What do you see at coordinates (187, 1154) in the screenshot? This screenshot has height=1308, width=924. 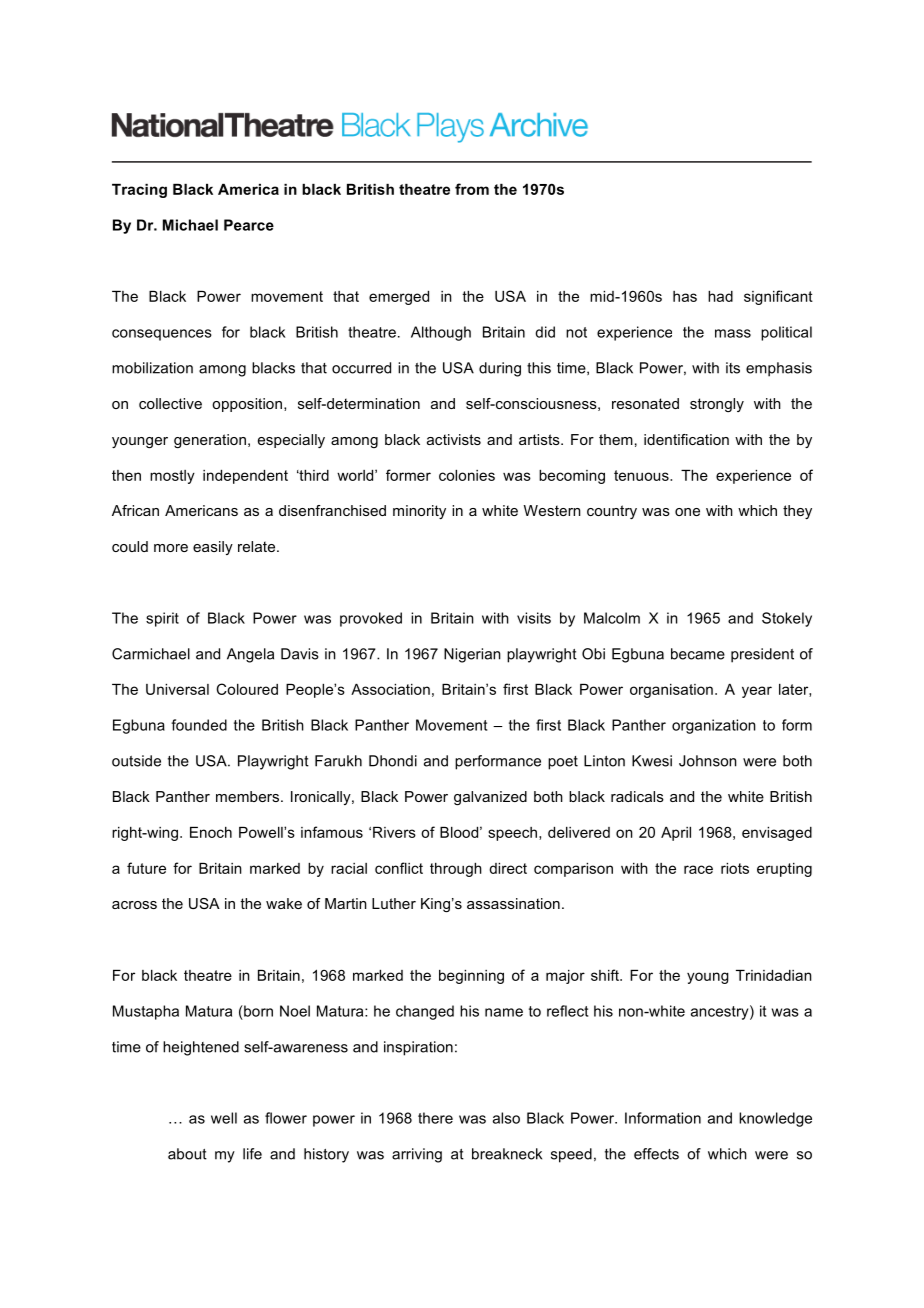 I see `about` at bounding box center [187, 1154].
